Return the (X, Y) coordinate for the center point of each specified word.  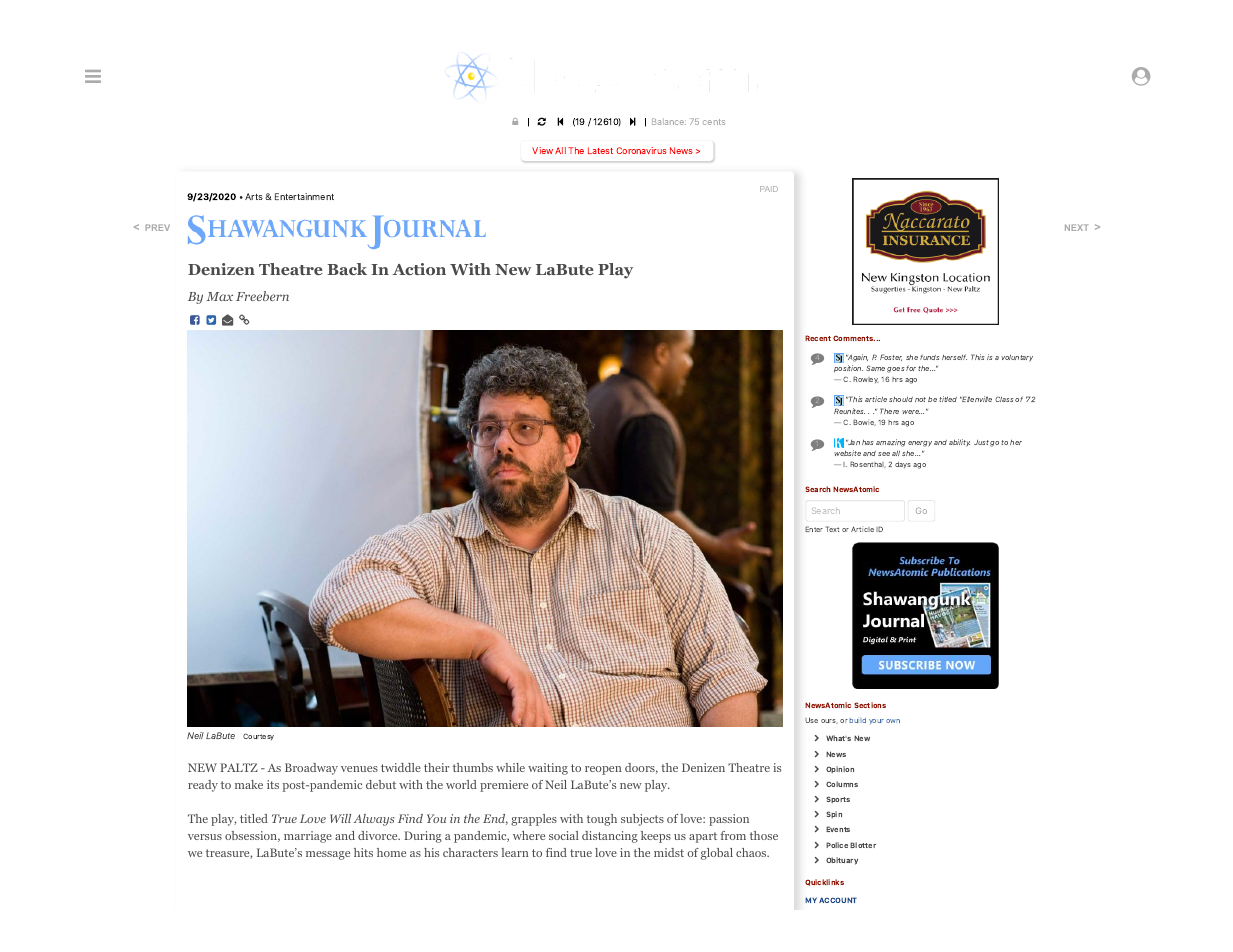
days (903, 465)
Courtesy (258, 737)
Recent (818, 338)
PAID (769, 189)
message (328, 855)
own (893, 721)
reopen (603, 770)
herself (954, 357)
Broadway (311, 769)
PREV (158, 227)
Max (219, 296)
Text (832, 529)
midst (669, 852)
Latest (600, 150)
